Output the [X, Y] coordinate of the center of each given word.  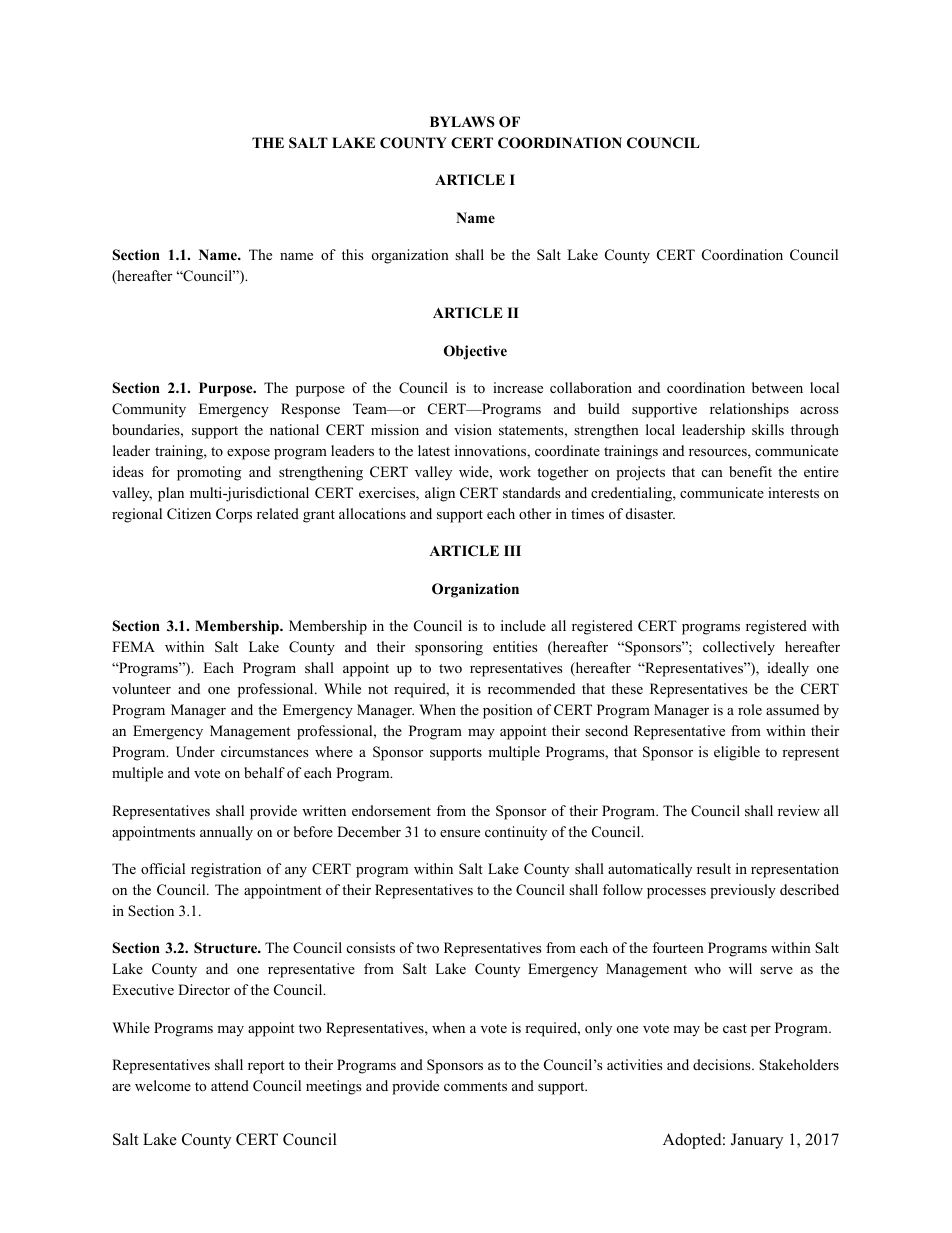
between [777, 387]
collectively [739, 648]
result [714, 868]
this [352, 254]
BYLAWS [462, 122]
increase [518, 387]
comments [475, 1086]
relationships [749, 410]
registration [226, 870]
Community [149, 410]
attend [230, 1085]
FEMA [133, 646]
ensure [460, 833]
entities [515, 646]
